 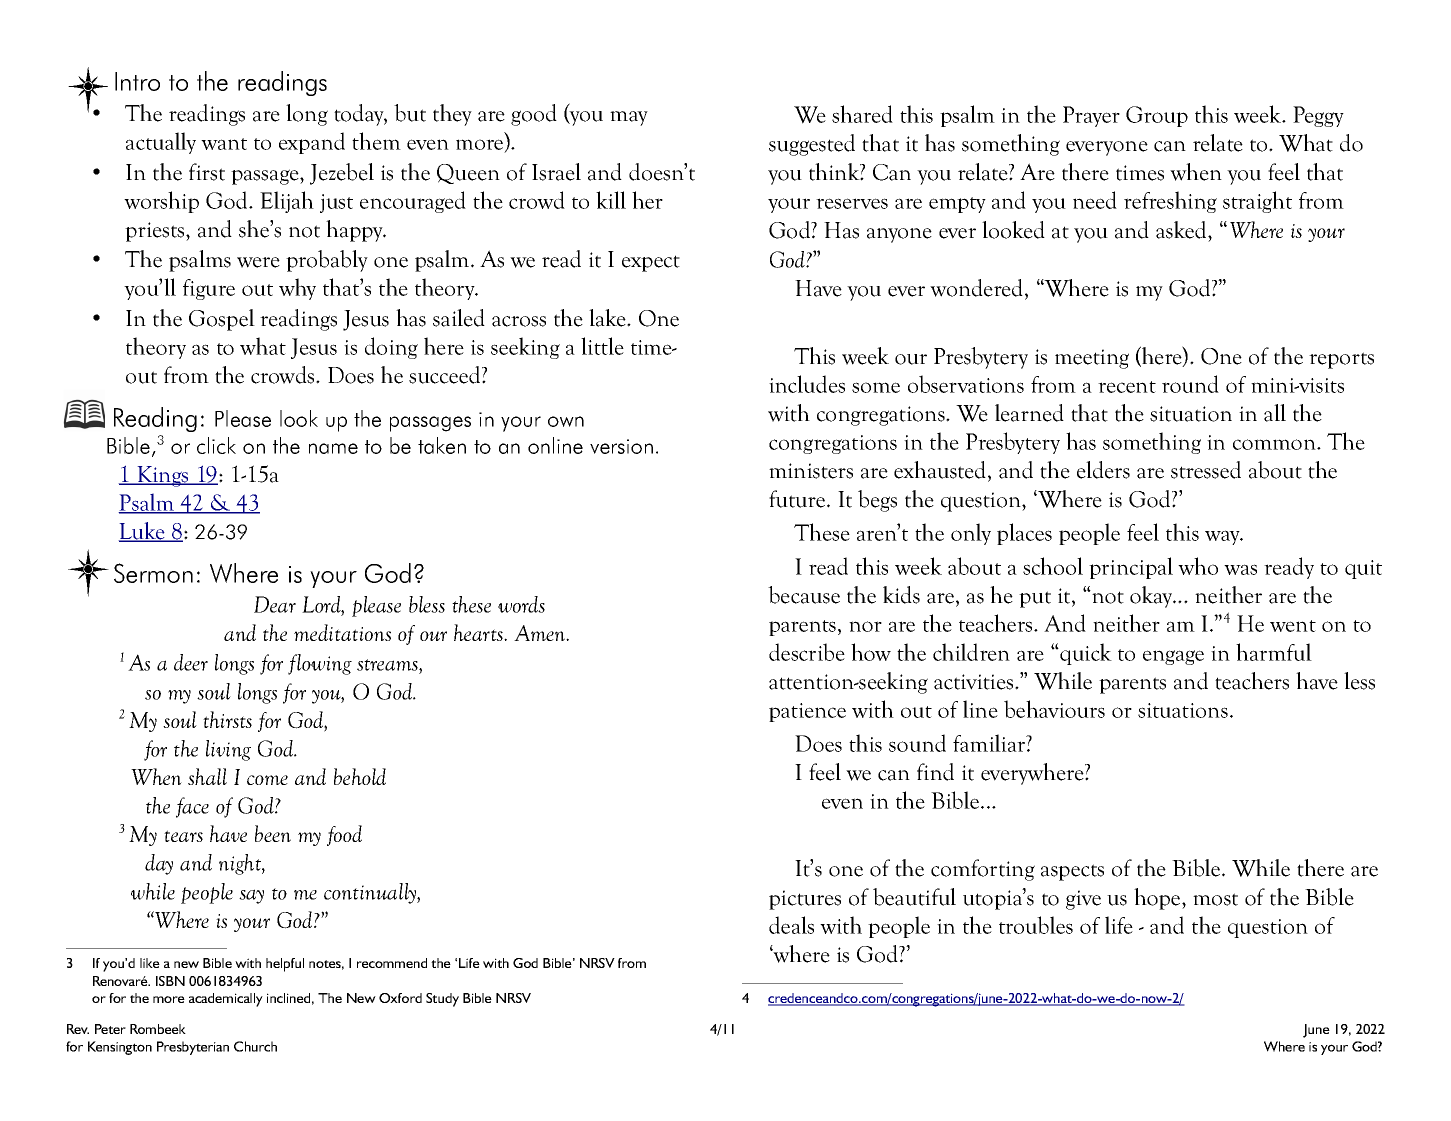 I want to click on may, so click(x=629, y=118).
